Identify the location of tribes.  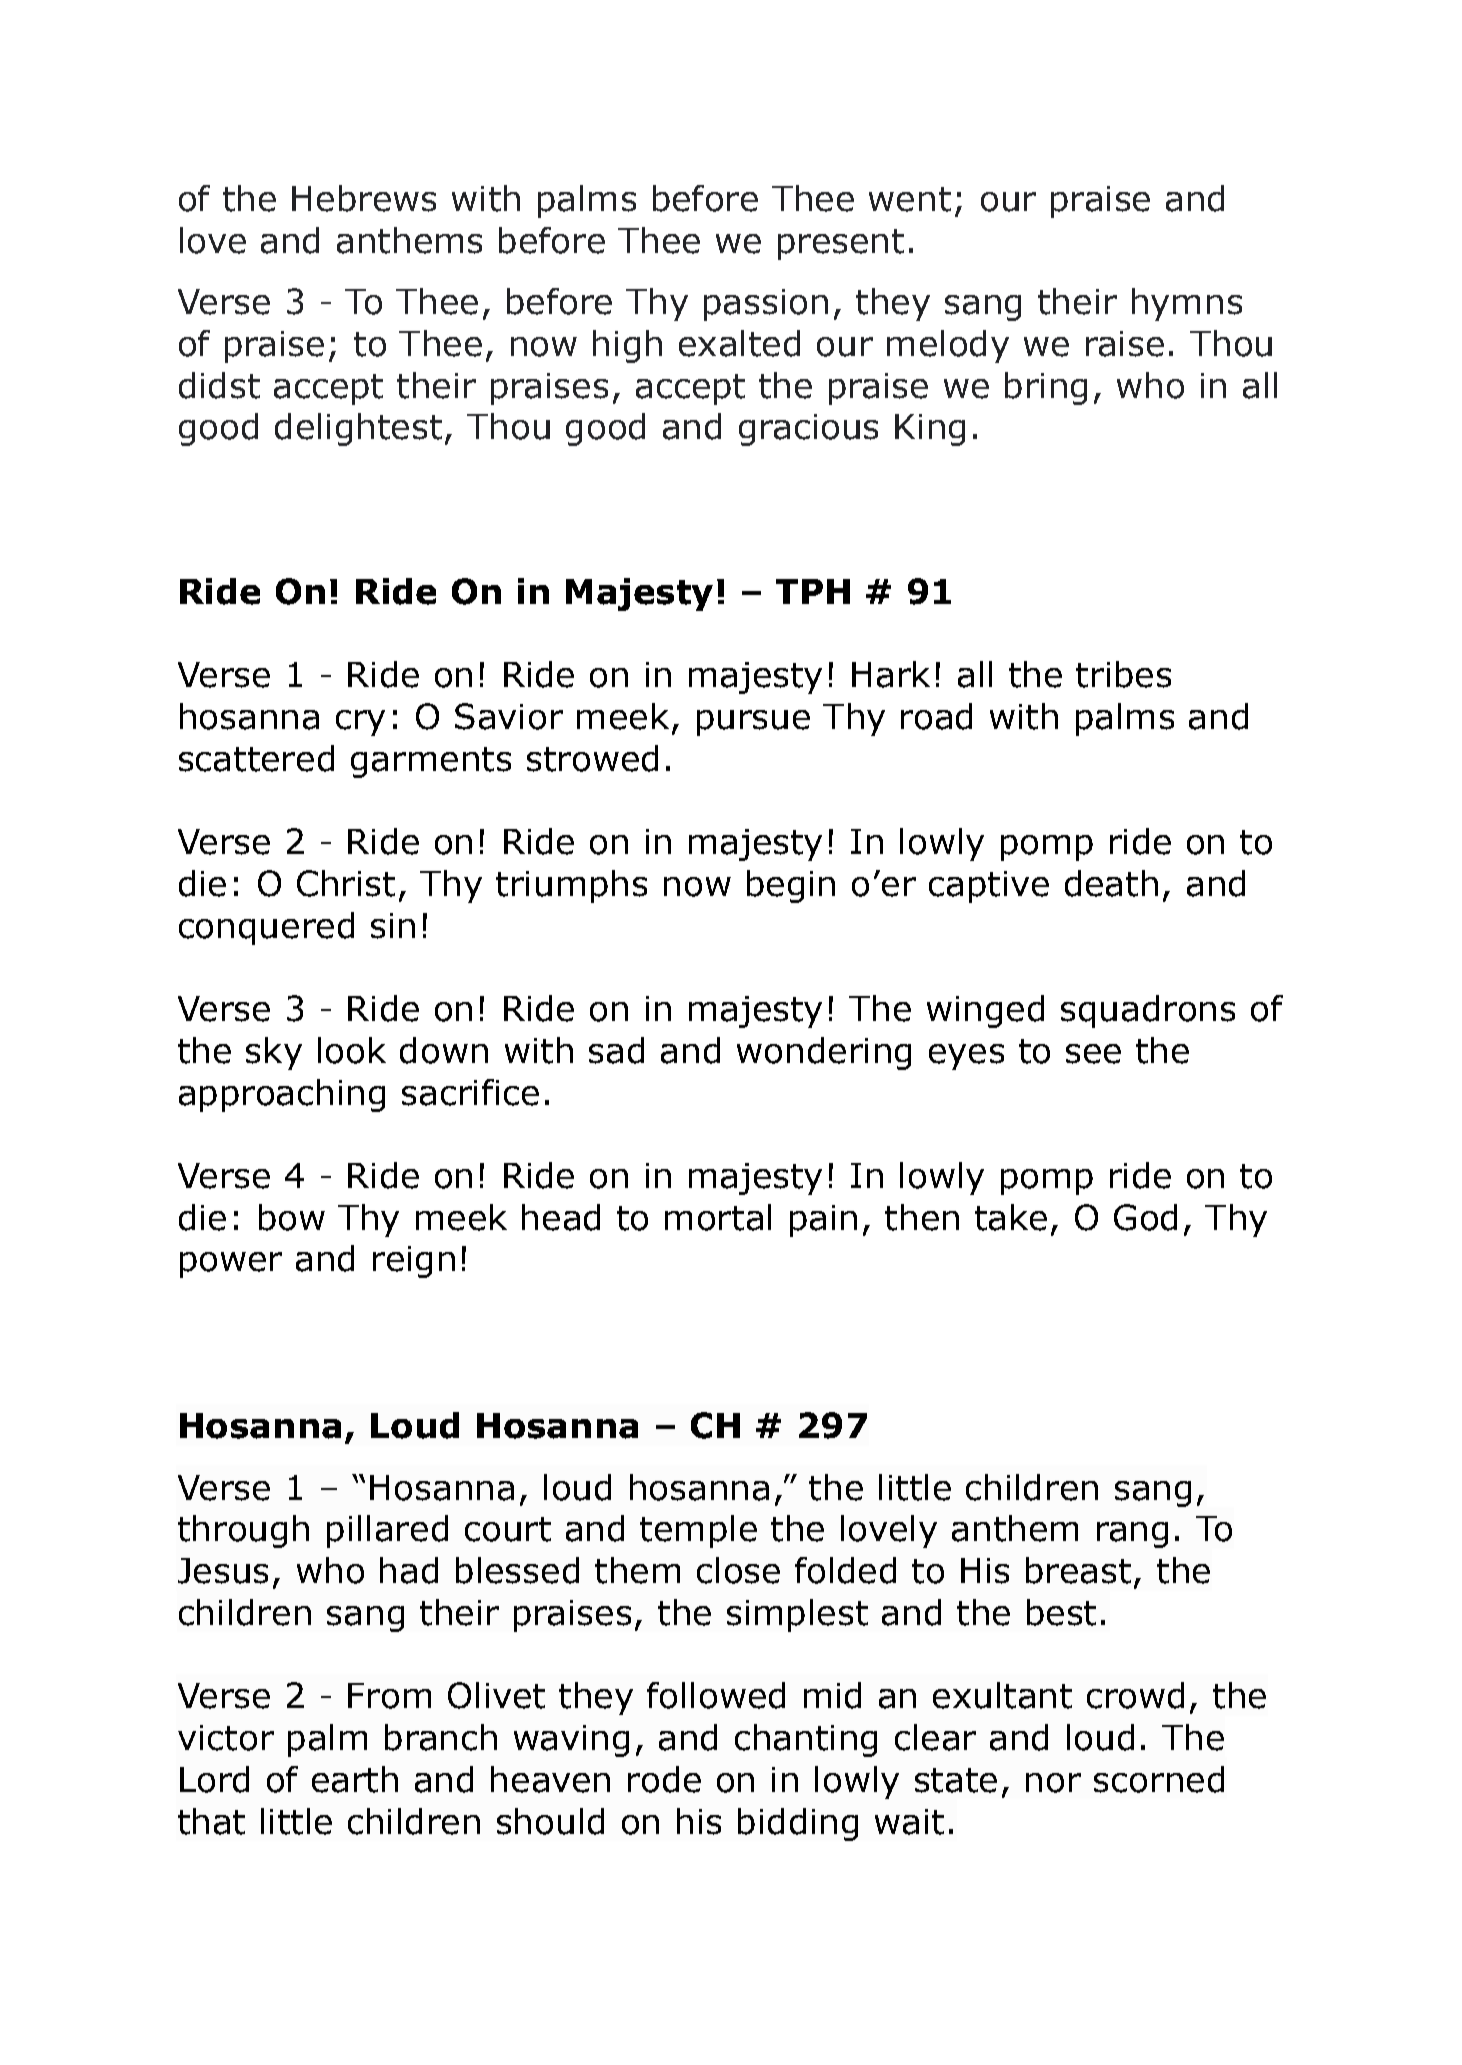
(1123, 674).
